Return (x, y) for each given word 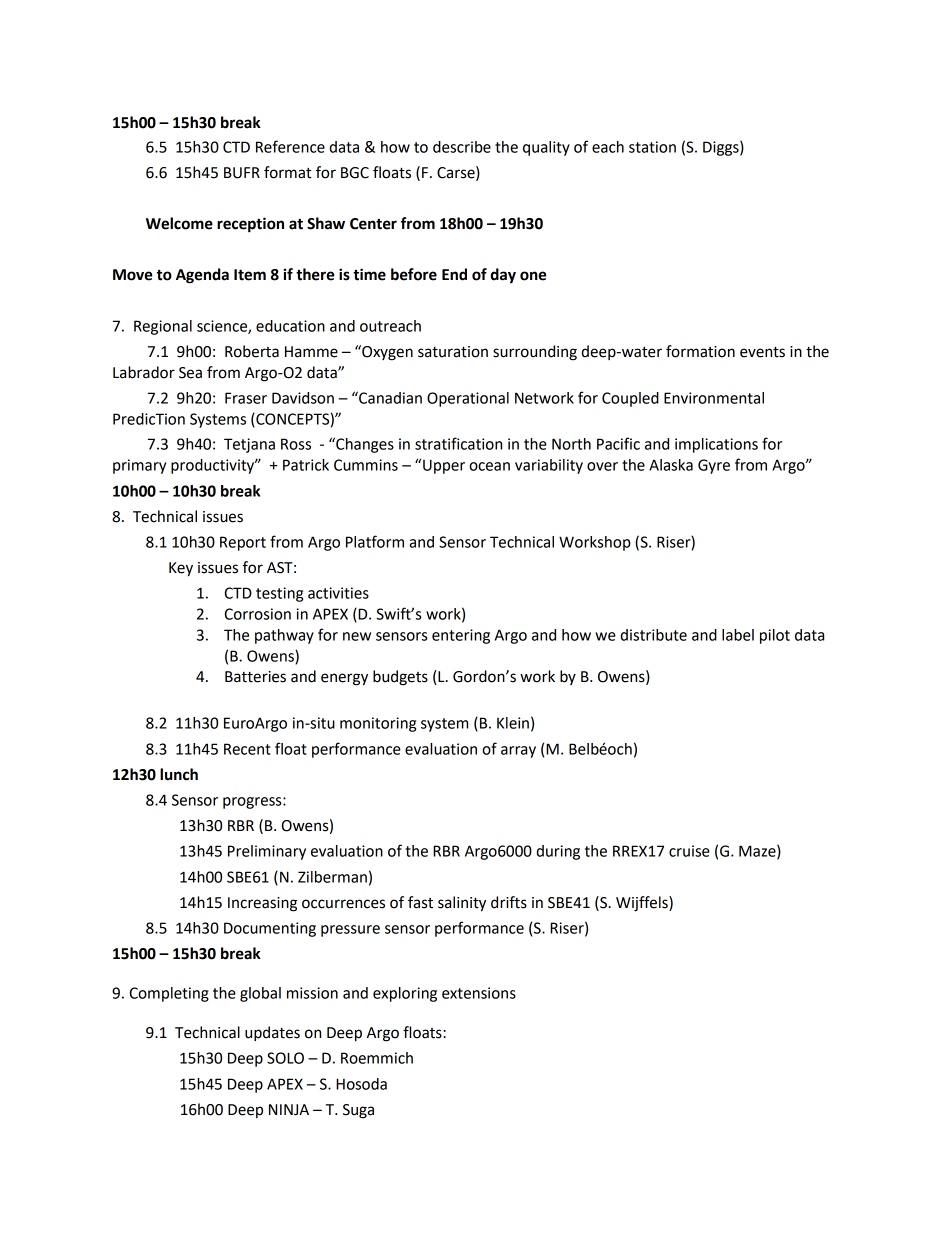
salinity (462, 904)
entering (461, 636)
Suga (358, 1111)
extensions (479, 993)
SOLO (285, 1058)
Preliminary (267, 852)
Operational (468, 399)
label (738, 635)
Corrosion (257, 614)
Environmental (714, 398)
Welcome (179, 223)
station (652, 147)
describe (462, 147)
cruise (689, 851)
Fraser (246, 398)
